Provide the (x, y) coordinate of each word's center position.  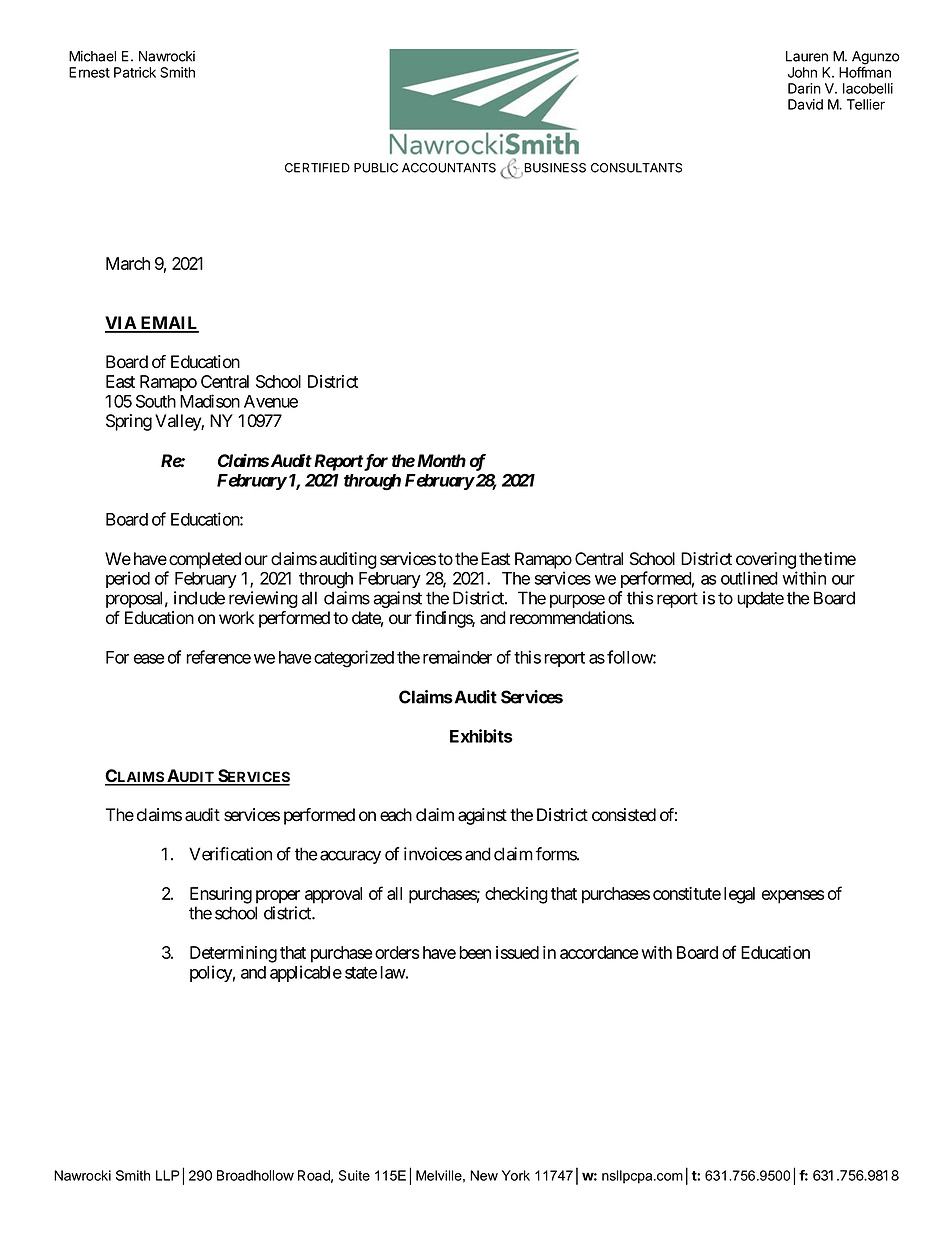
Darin (804, 88)
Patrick (135, 72)
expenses (793, 897)
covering (766, 560)
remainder (457, 657)
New (484, 1175)
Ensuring (221, 895)
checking (516, 895)
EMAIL (169, 324)
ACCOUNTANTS (449, 168)
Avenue (271, 401)
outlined (749, 578)
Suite (354, 1175)
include (199, 598)
